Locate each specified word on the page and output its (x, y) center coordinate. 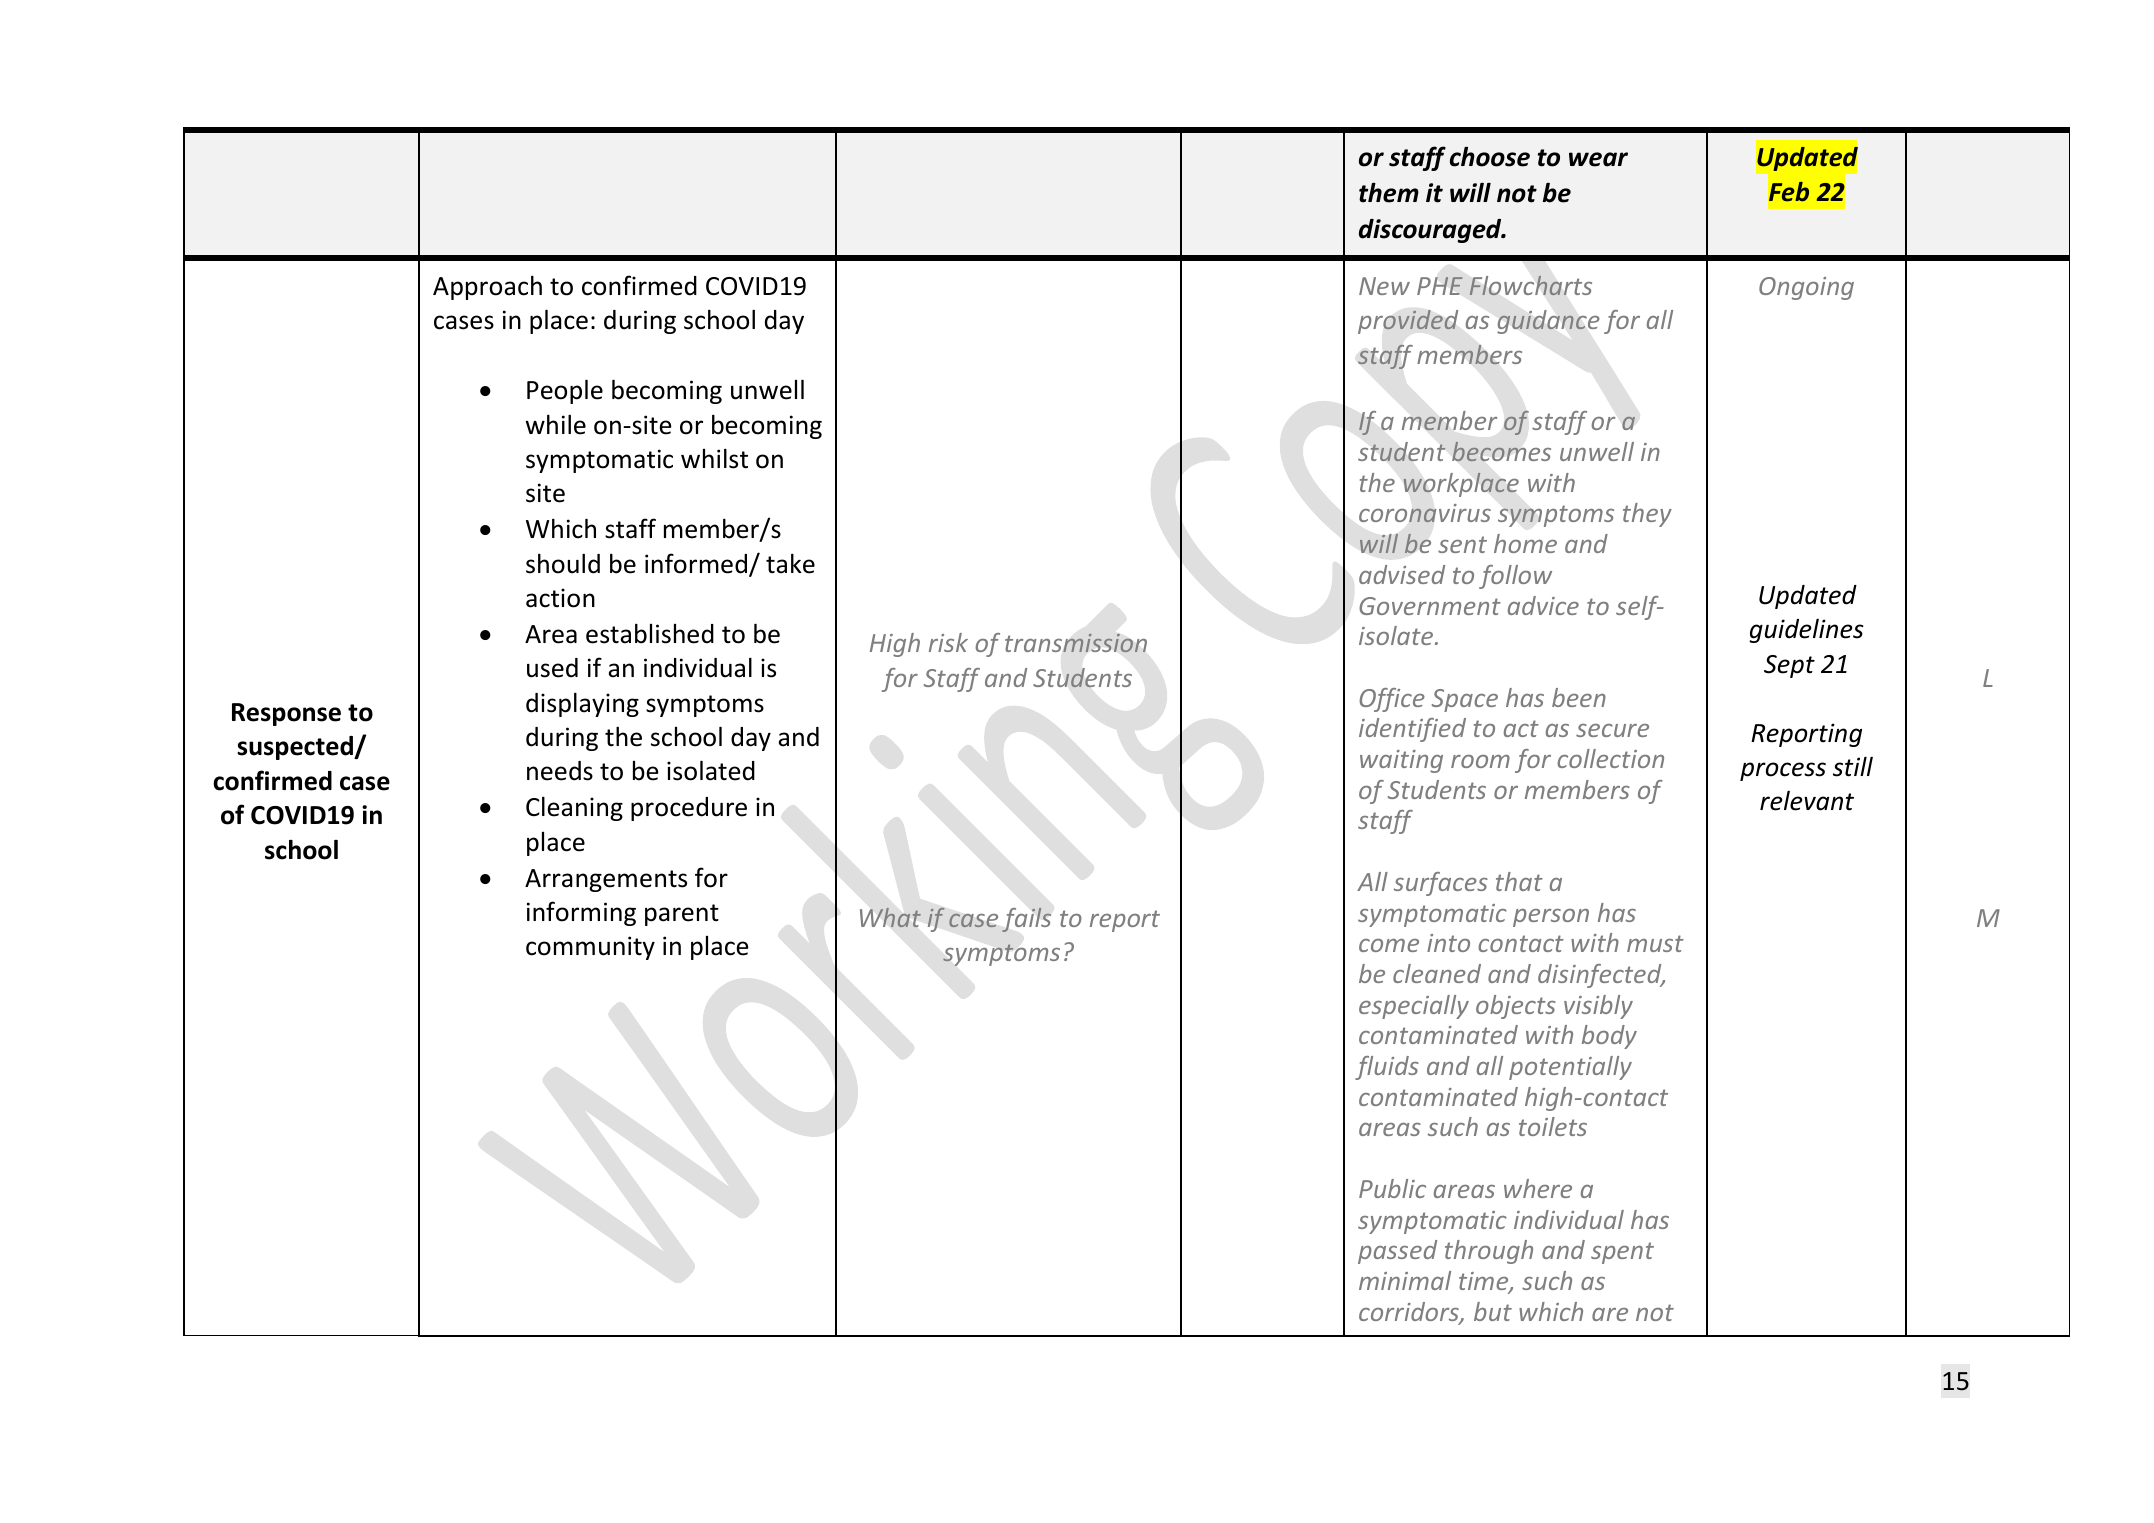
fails (1026, 919)
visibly (1598, 1007)
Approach (487, 287)
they (1647, 515)
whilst (714, 458)
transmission (1076, 643)
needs (560, 771)
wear (1598, 159)
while (555, 424)
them (1389, 193)
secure (1612, 730)
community (590, 948)
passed (1397, 1252)
